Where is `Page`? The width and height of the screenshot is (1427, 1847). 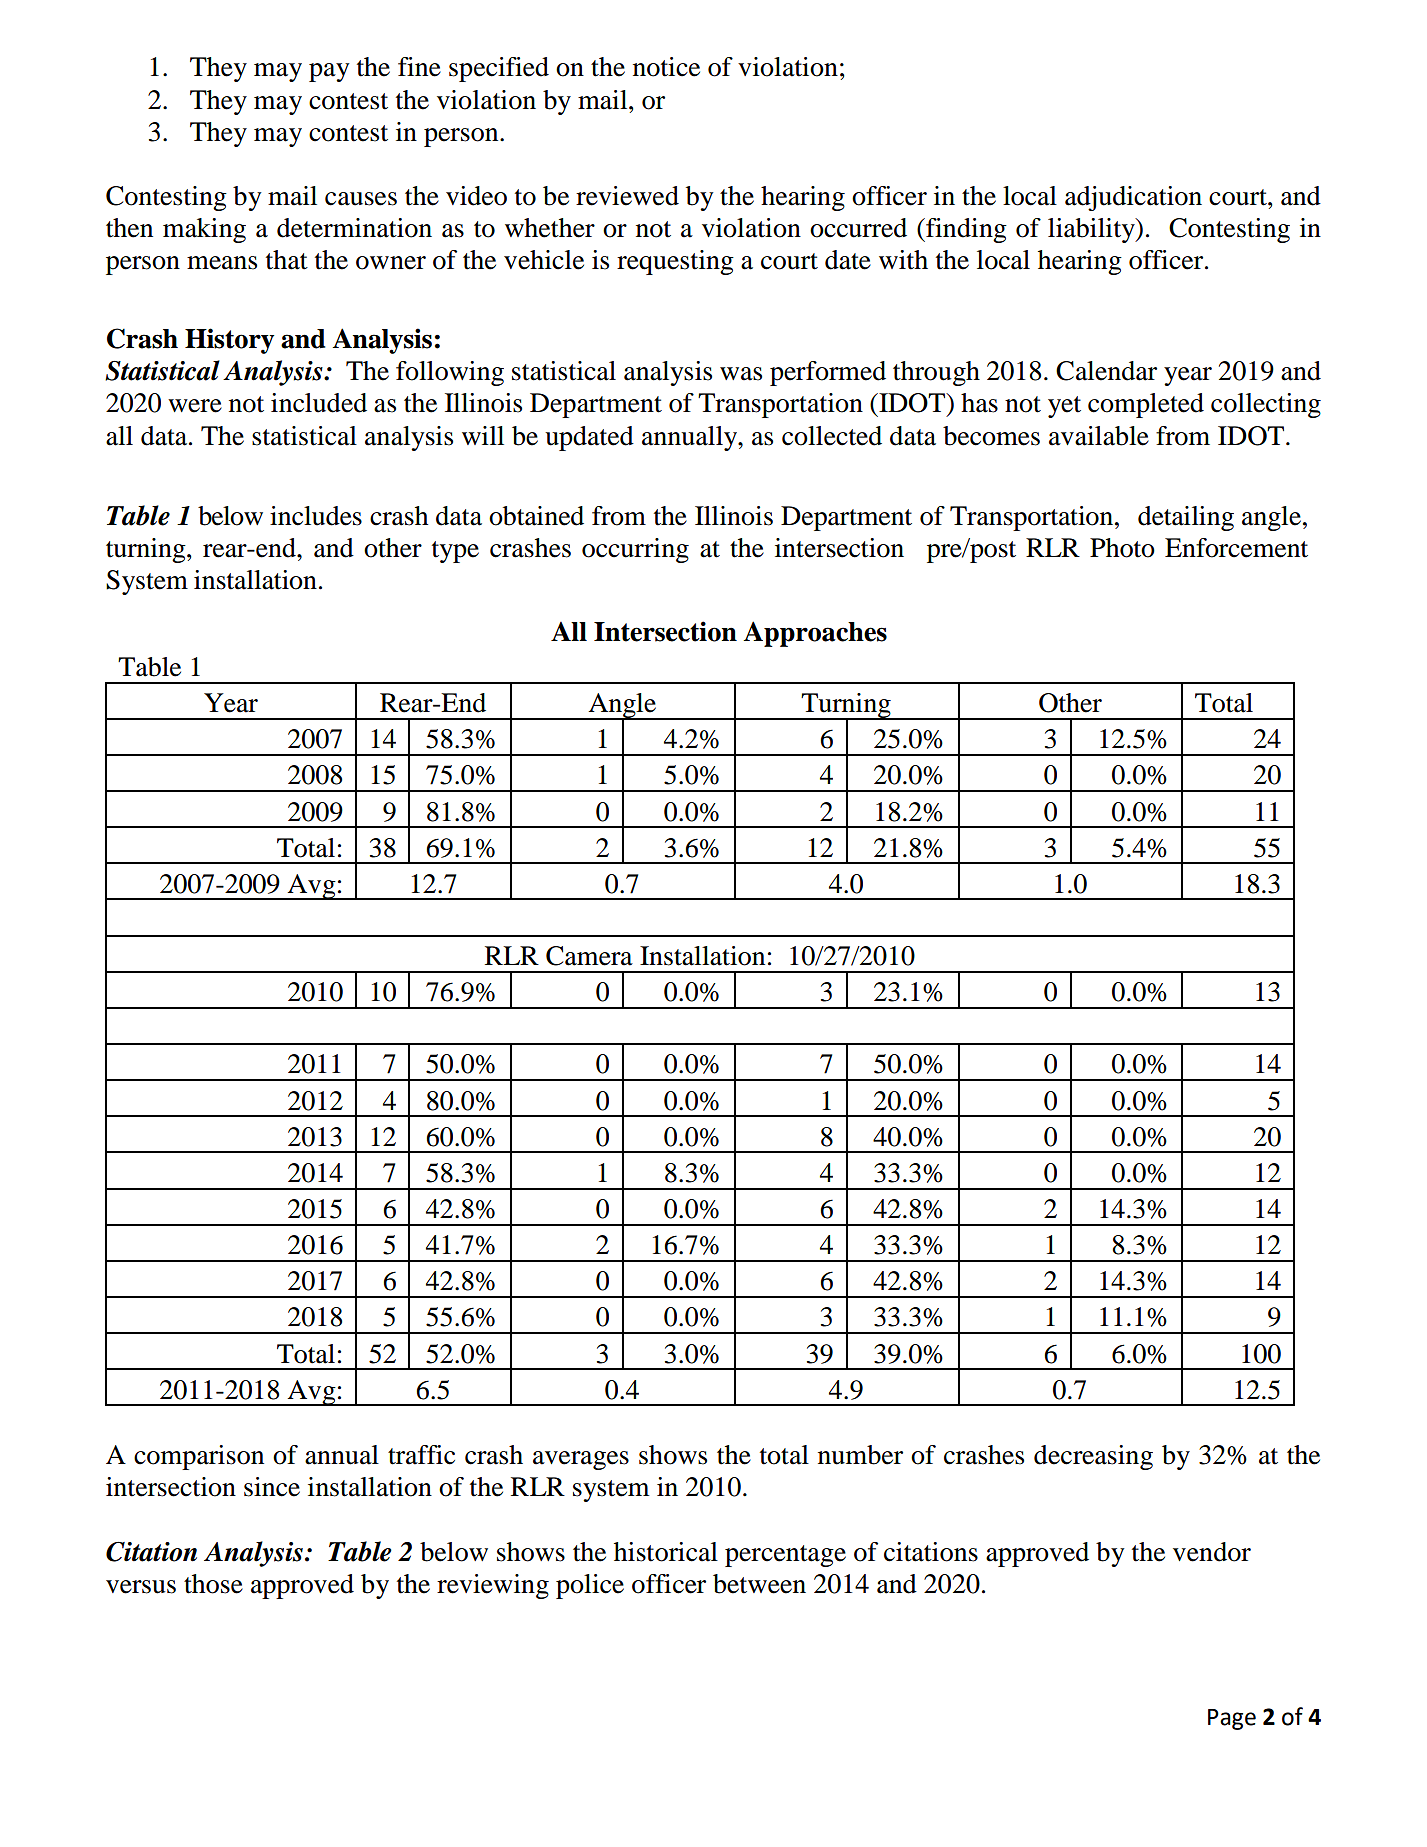
Page is located at coordinates (1232, 1719).
